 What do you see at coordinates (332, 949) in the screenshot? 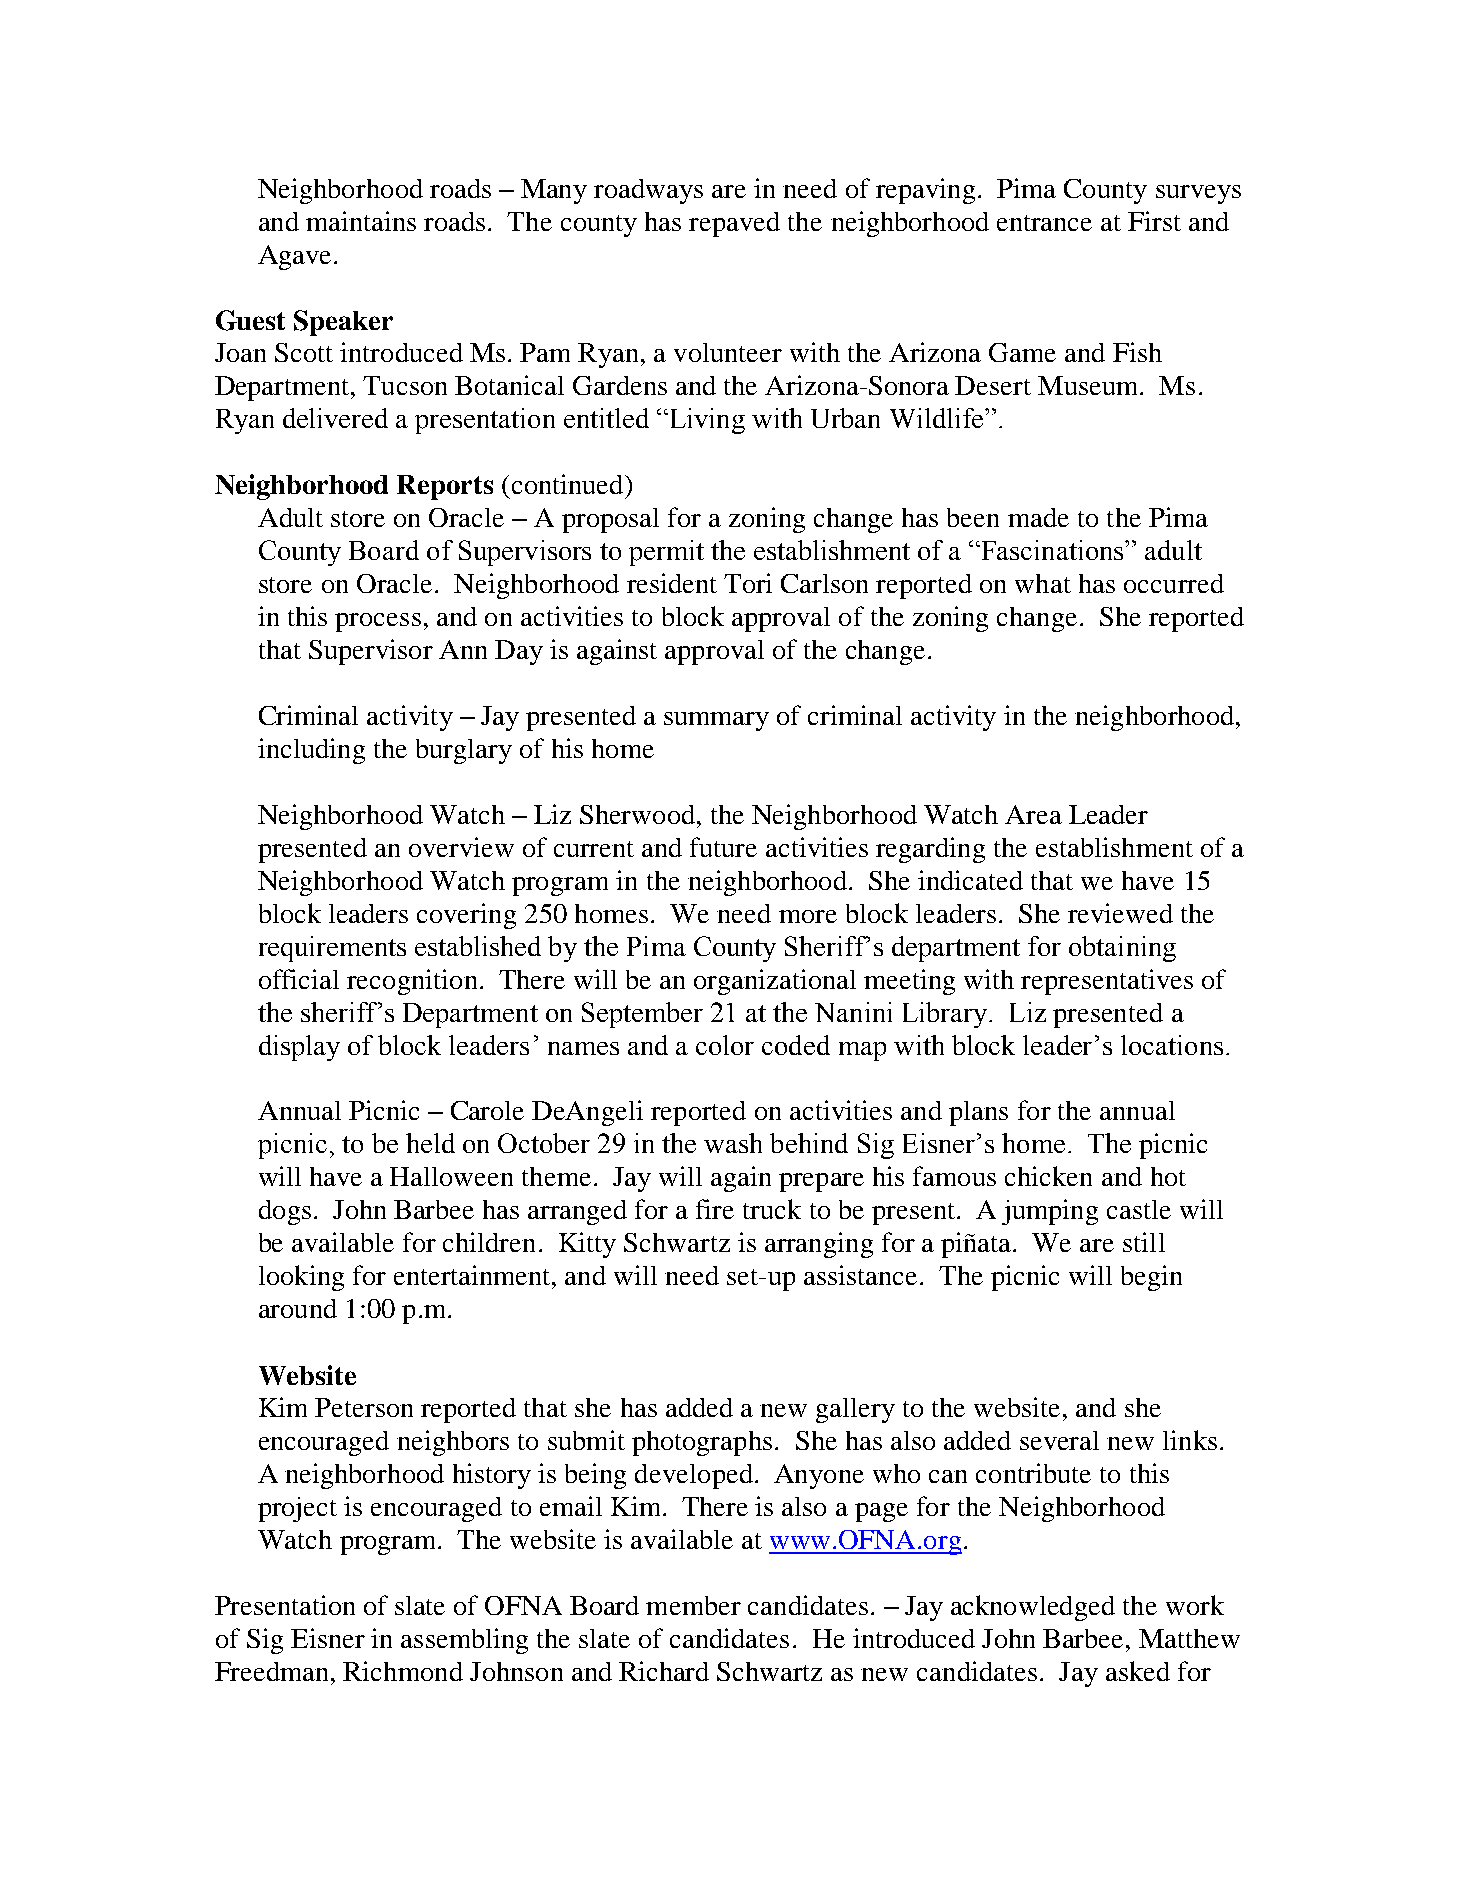
I see `requirements` at bounding box center [332, 949].
